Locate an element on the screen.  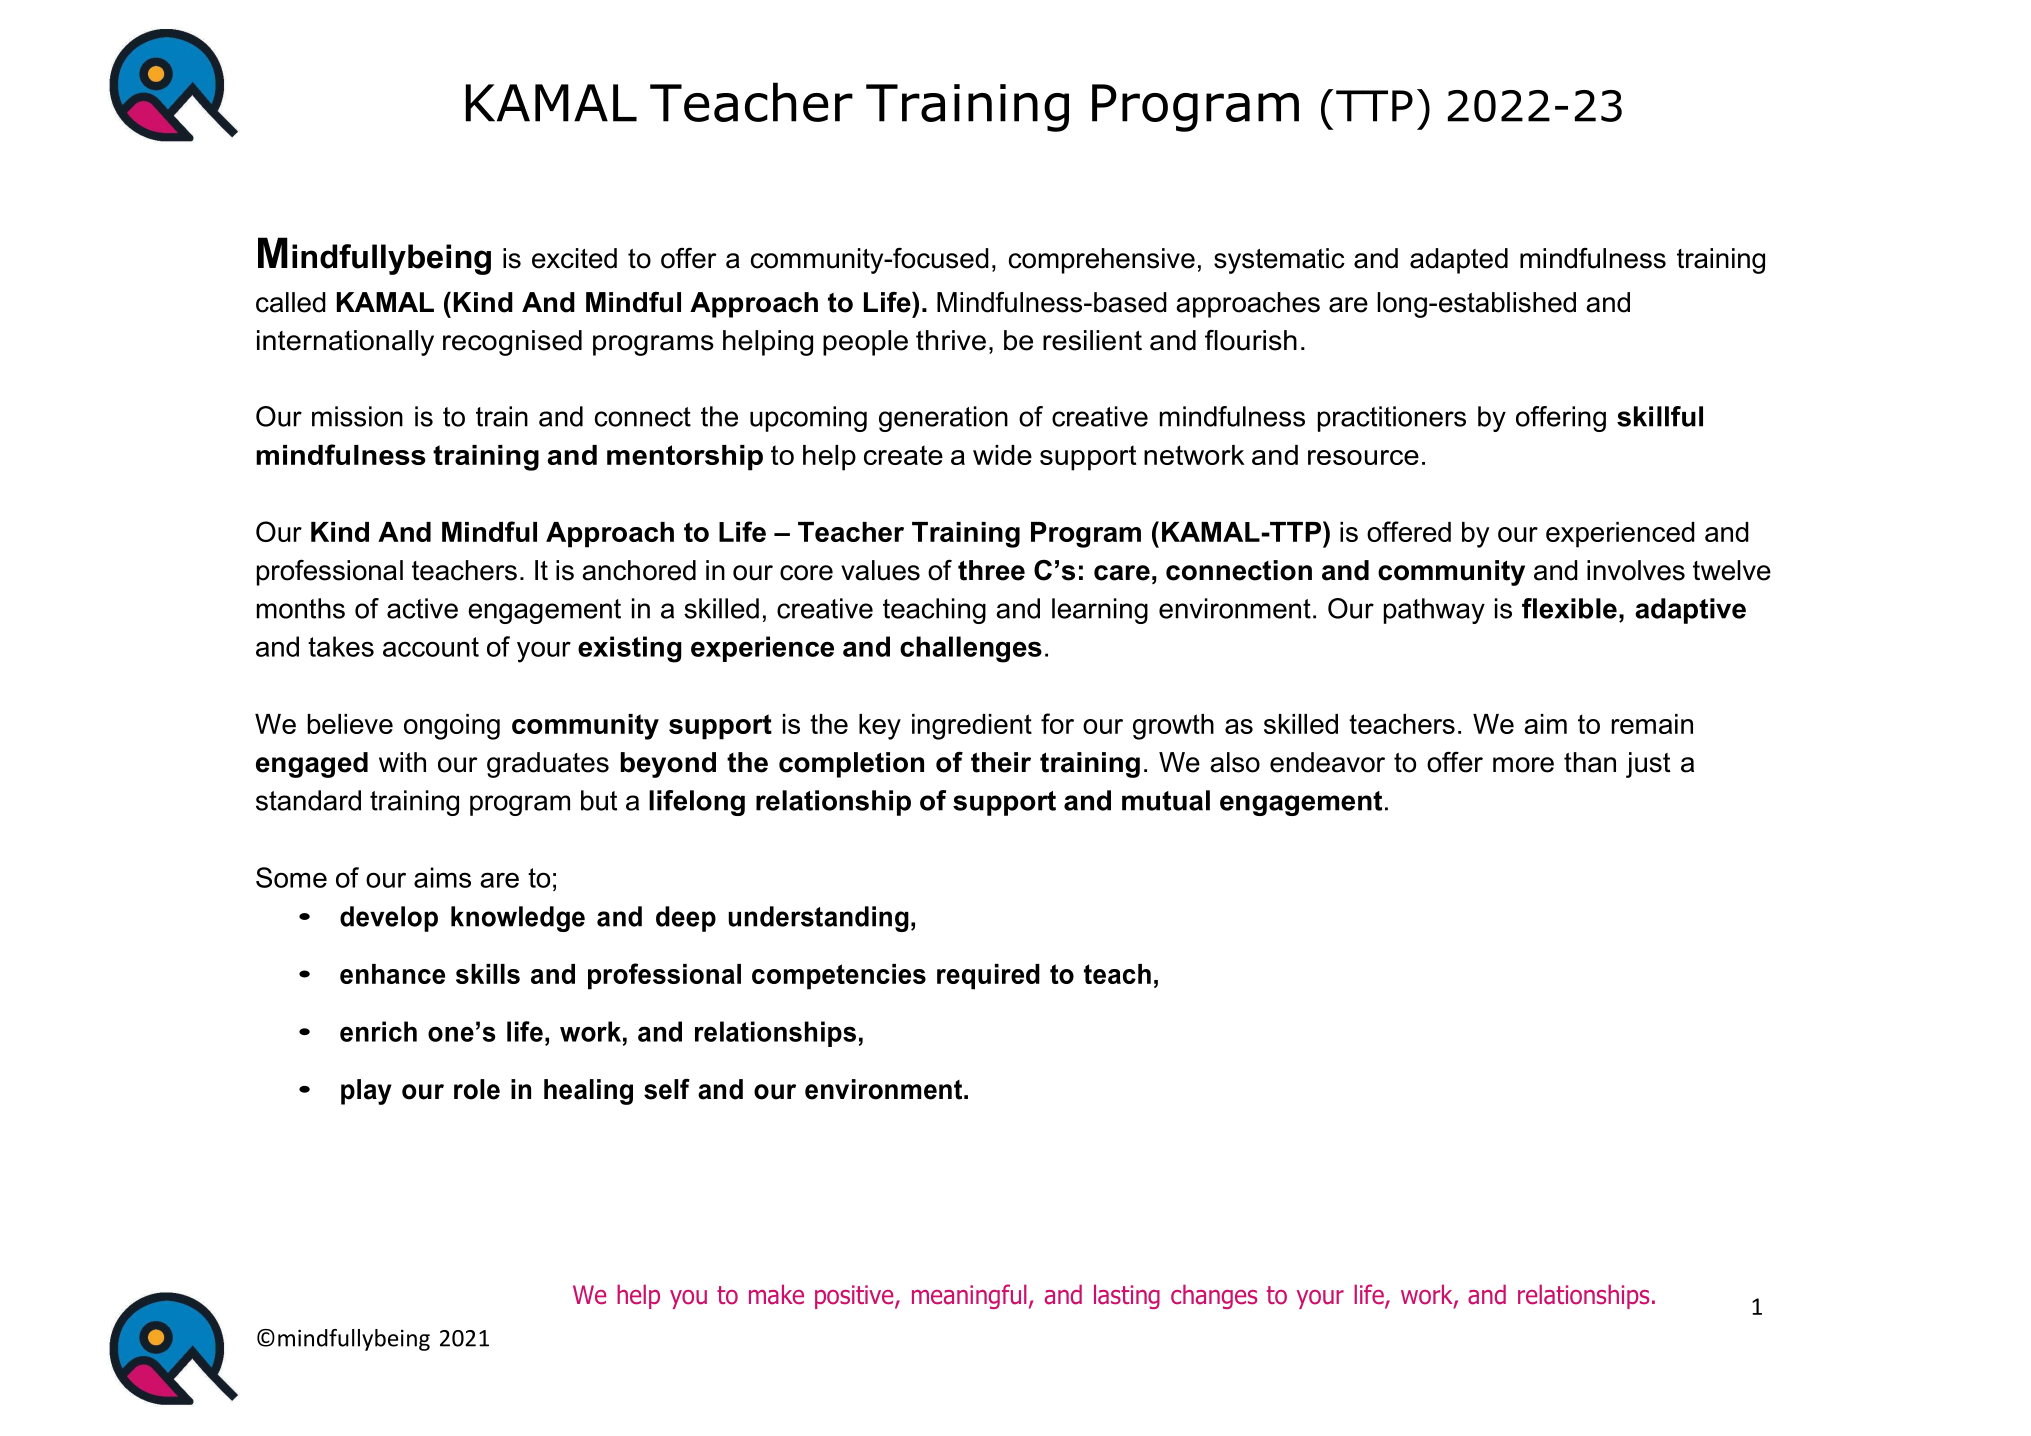
with is located at coordinates (402, 762).
